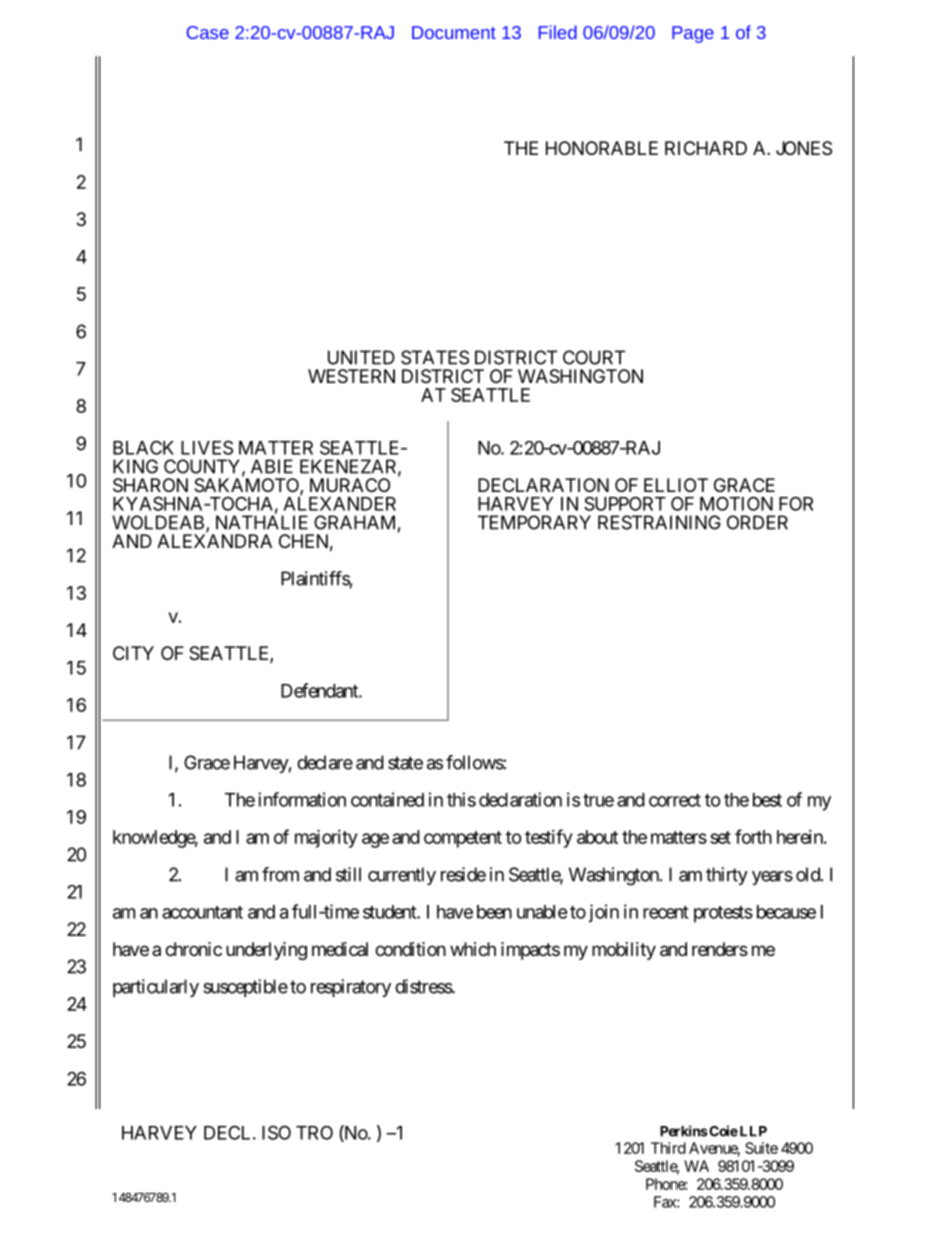 The height and width of the image is (1233, 952). I want to click on COURT, so click(594, 357).
